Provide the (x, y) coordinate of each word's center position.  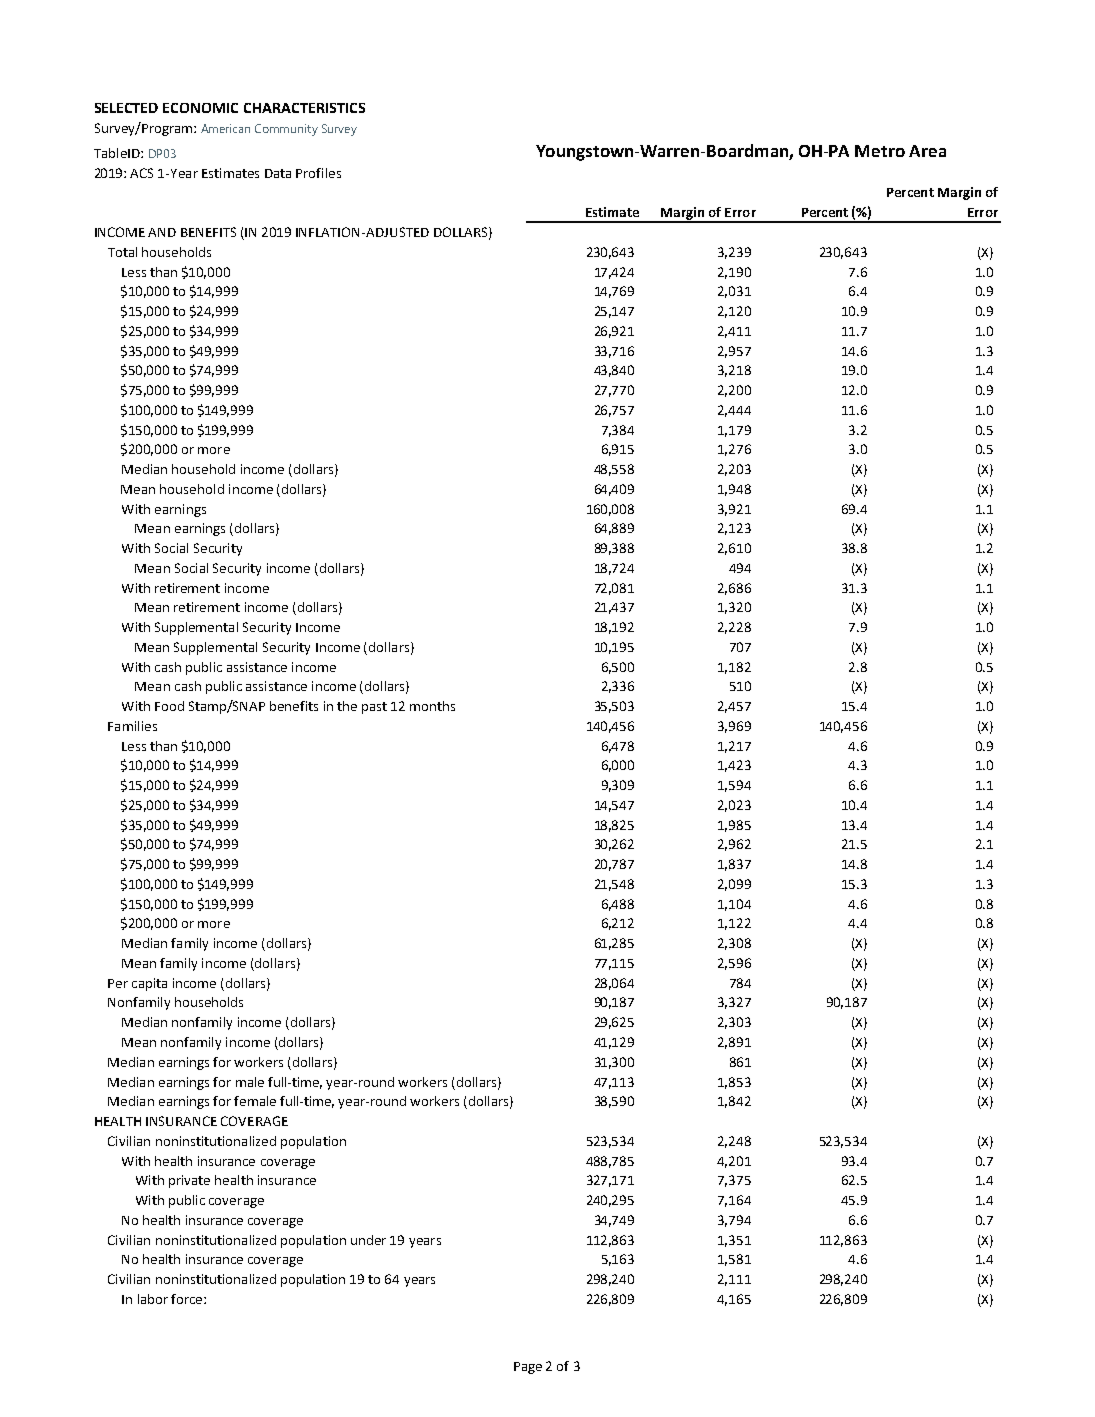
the (347, 706)
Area (927, 151)
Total (122, 252)
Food (169, 706)
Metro (880, 151)
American (225, 128)
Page (528, 1368)
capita (149, 984)
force (188, 1299)
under (368, 1240)
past (374, 708)
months (432, 706)
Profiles (318, 173)
